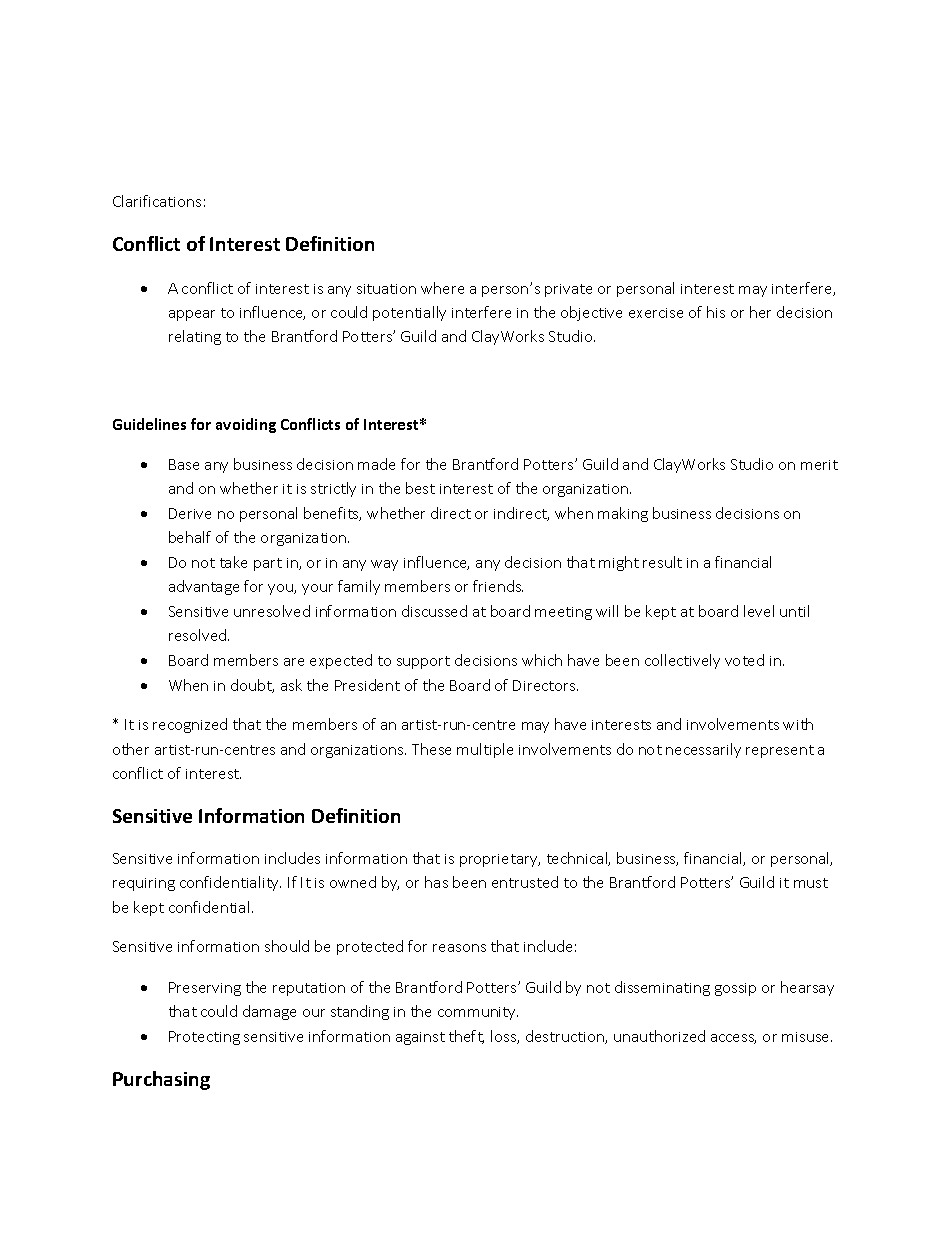 This document has height=1233, width=952. Describe the element at coordinates (420, 488) in the document. I see `best` at that location.
